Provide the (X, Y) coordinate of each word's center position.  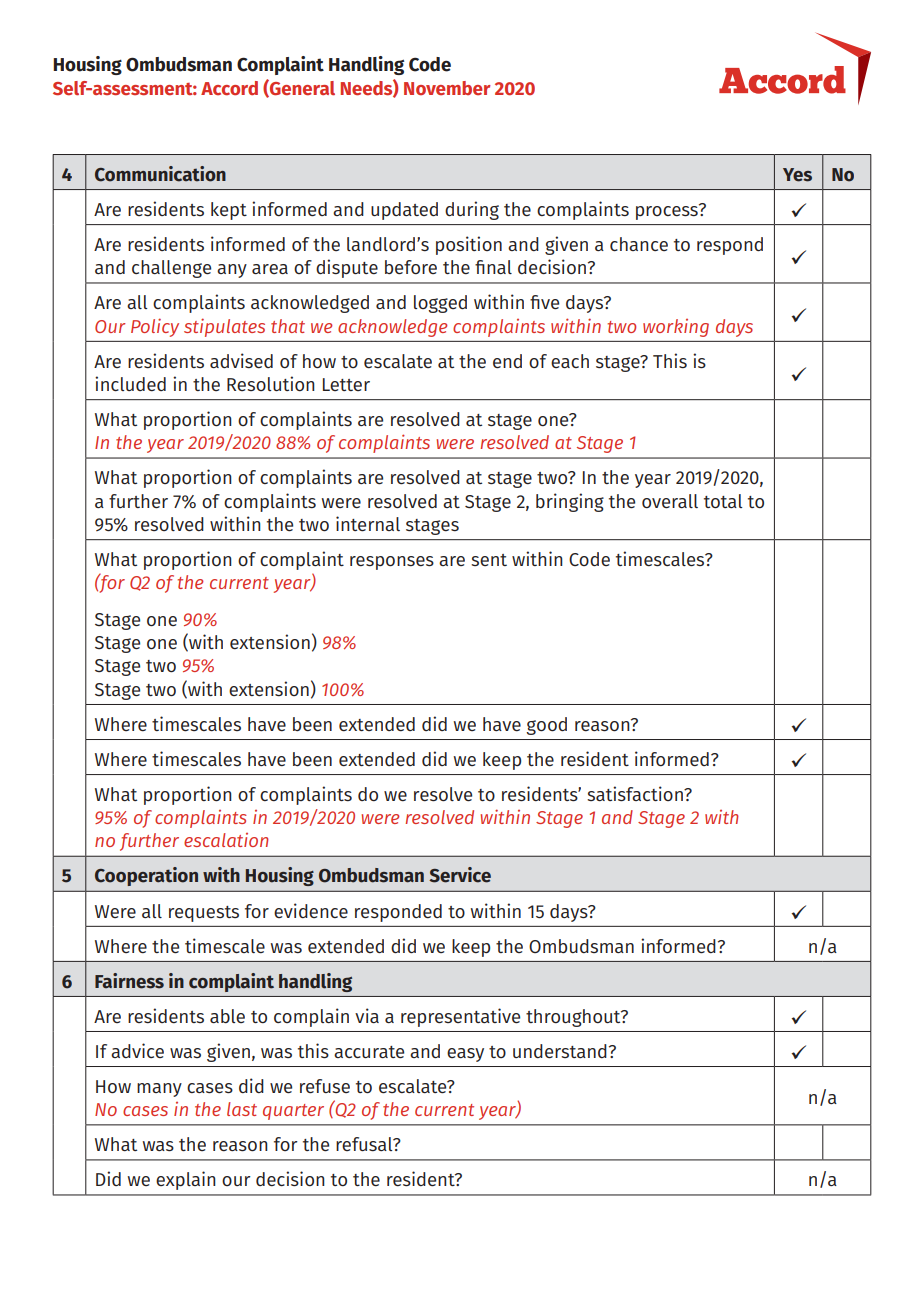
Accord (229, 88)
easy (465, 1055)
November (447, 88)
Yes (797, 175)
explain (186, 1180)
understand (560, 1051)
